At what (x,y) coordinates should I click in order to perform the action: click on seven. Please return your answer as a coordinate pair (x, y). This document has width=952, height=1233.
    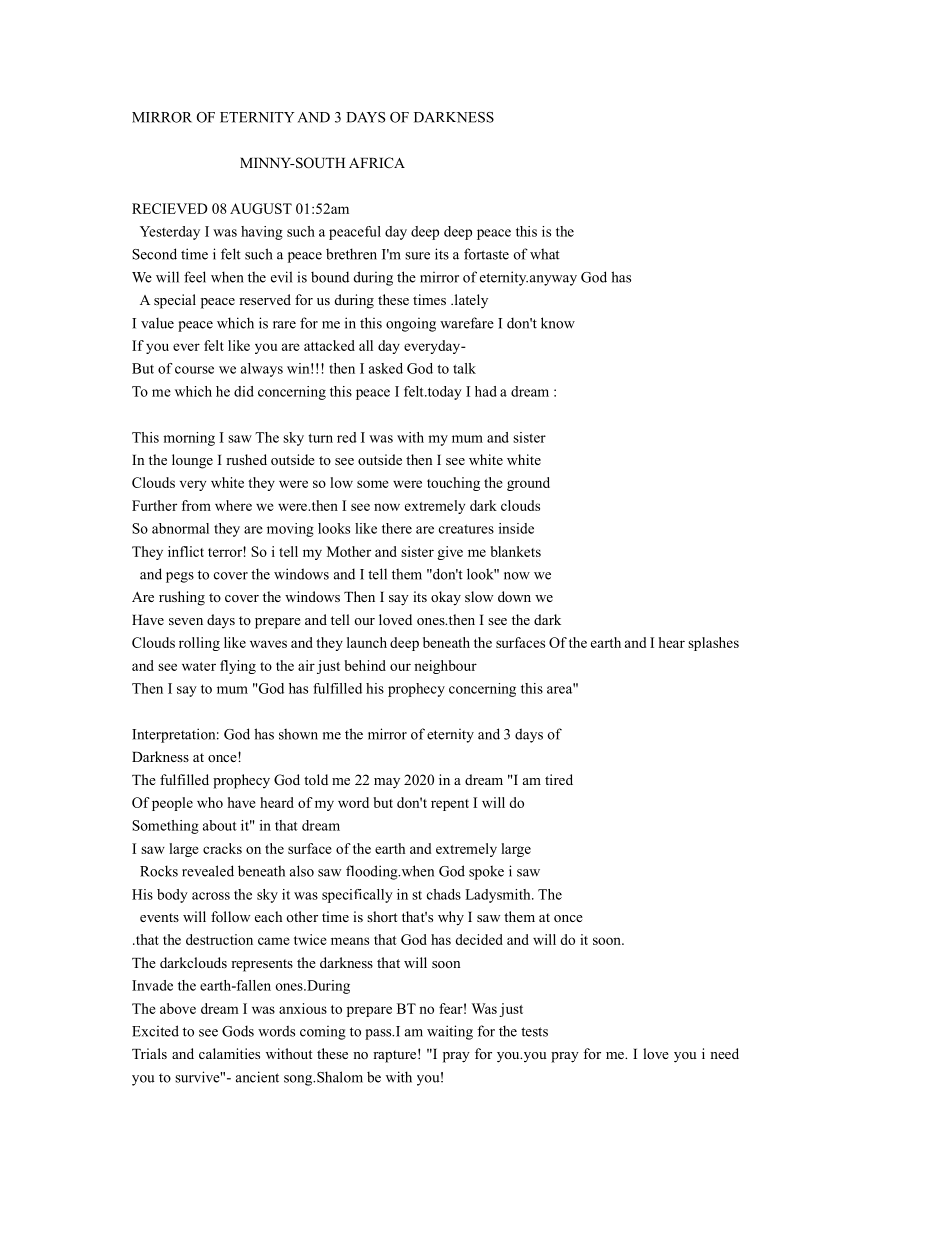
    Looking at the image, I should click on (186, 621).
